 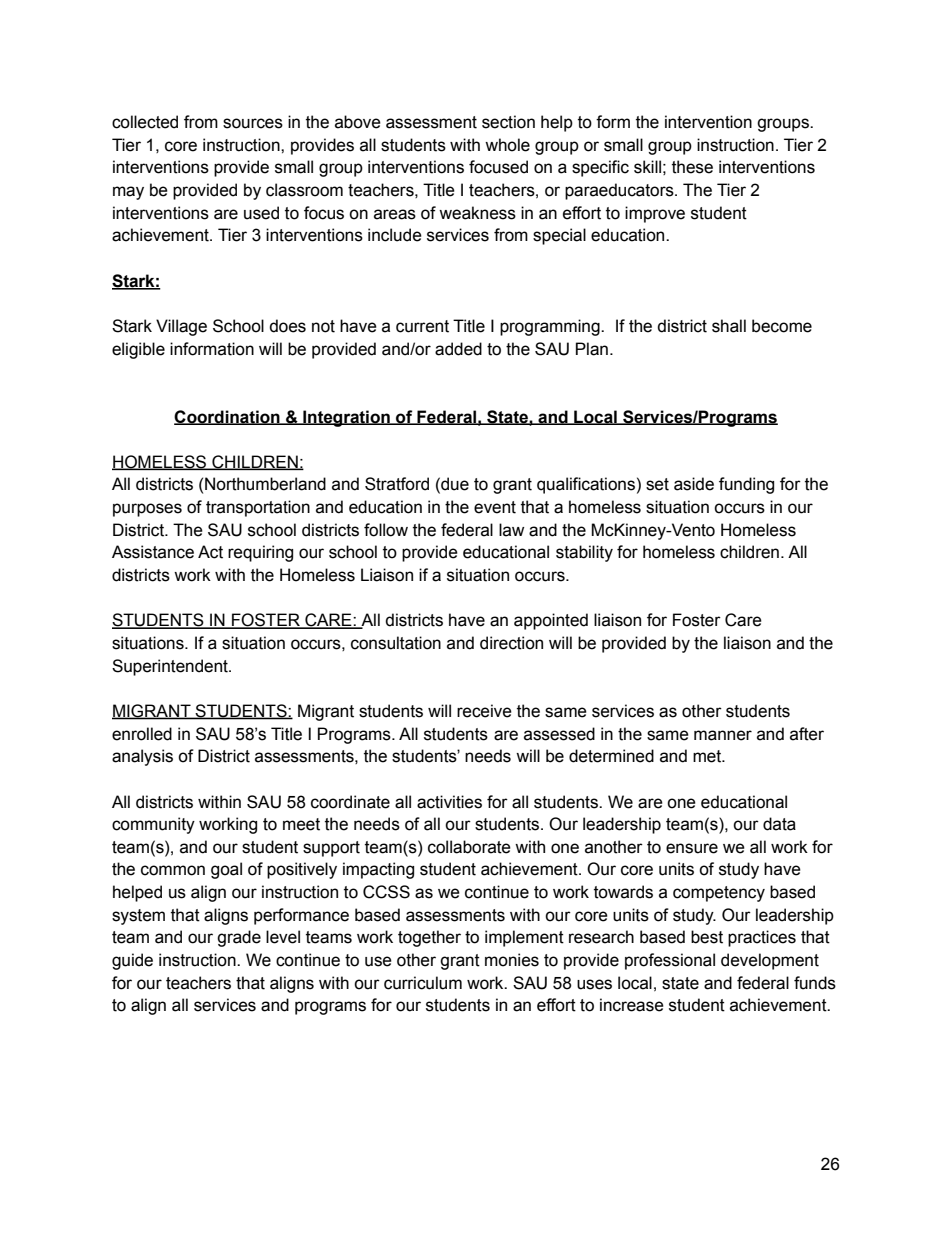 What do you see at coordinates (507, 145) in the screenshot?
I see `whole` at bounding box center [507, 145].
